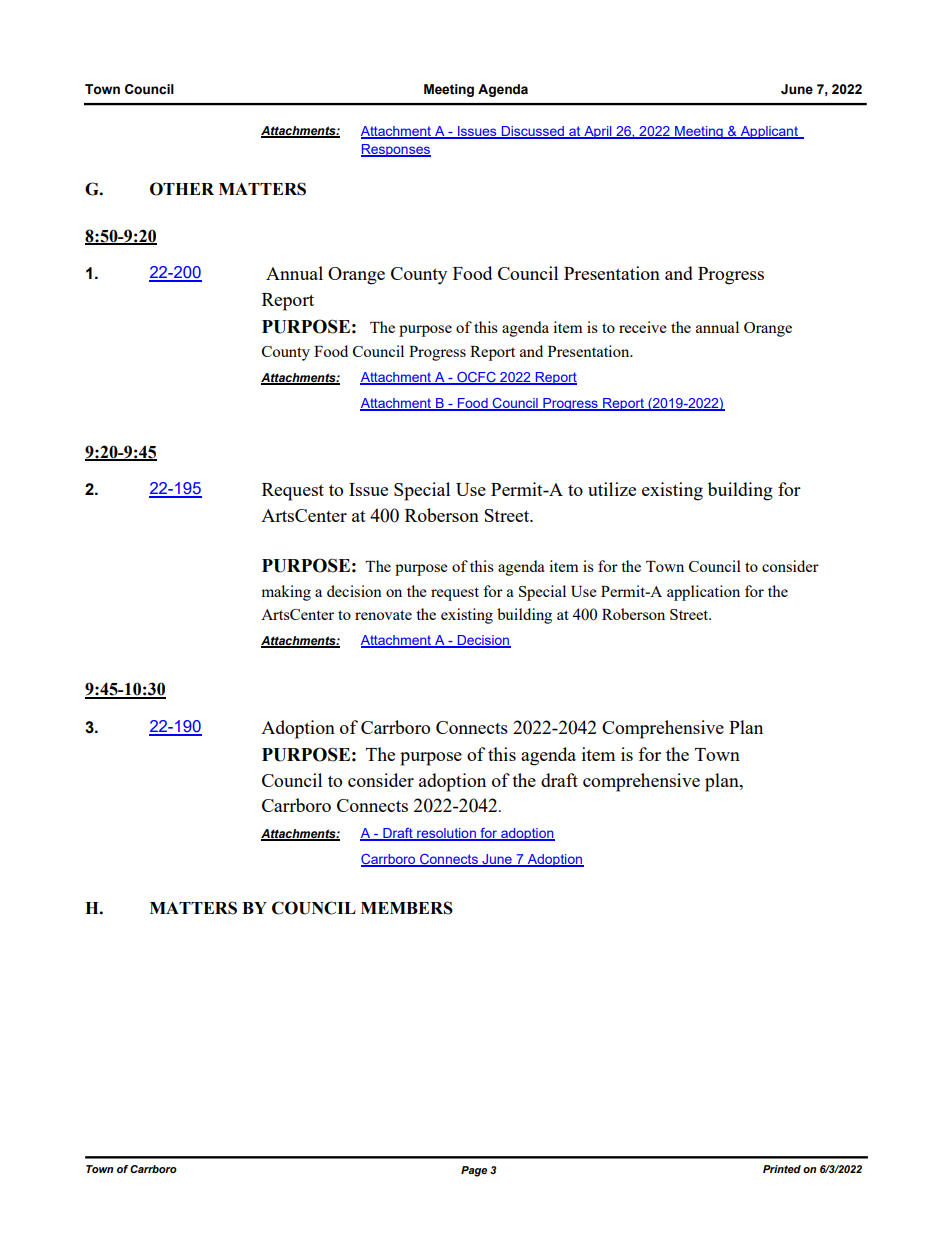 This image has height=1233, width=952. What do you see at coordinates (703, 593) in the image?
I see `application` at bounding box center [703, 593].
